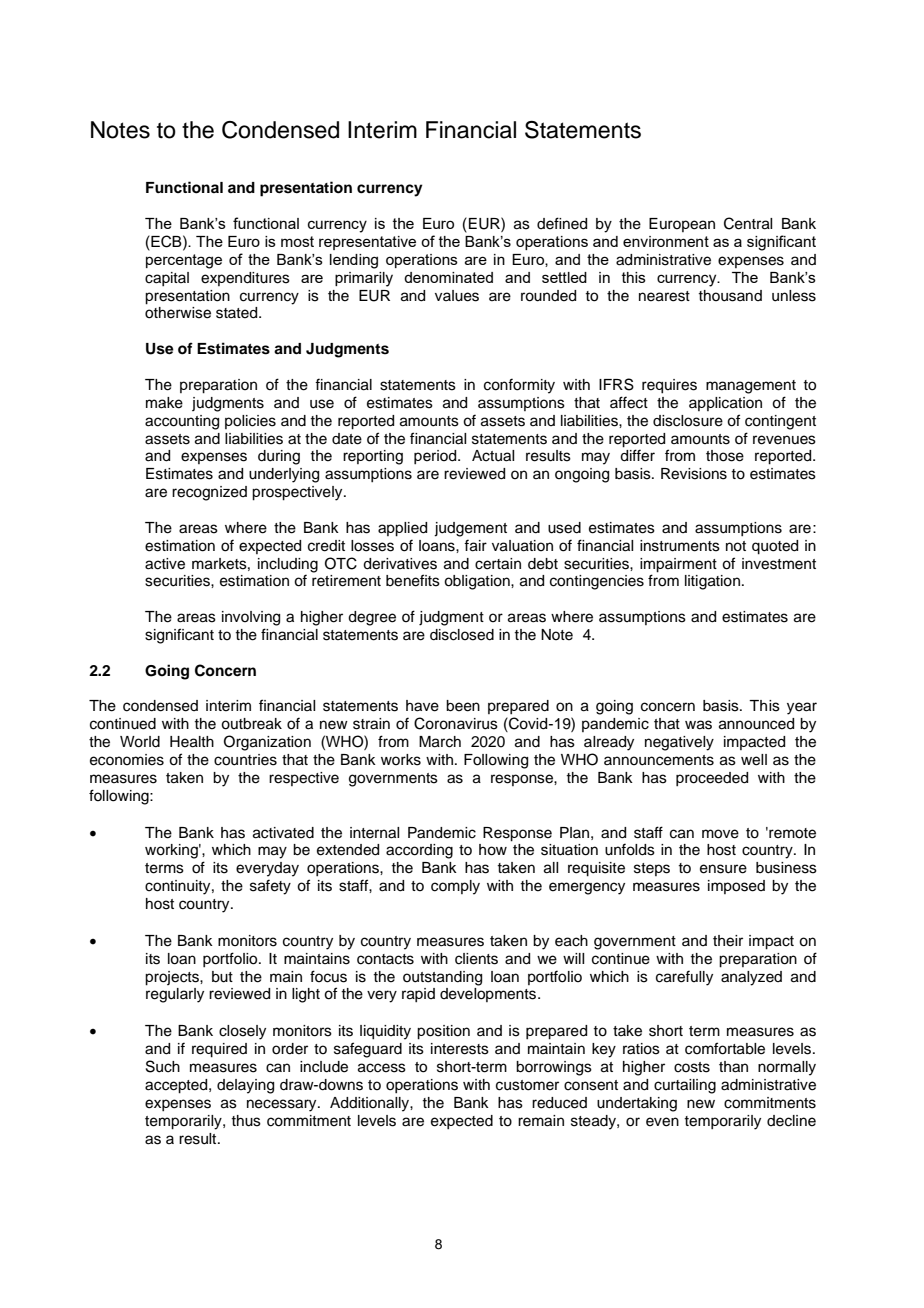 This screenshot has width=924, height=1308. I want to click on accepted, so click(177, 1086).
